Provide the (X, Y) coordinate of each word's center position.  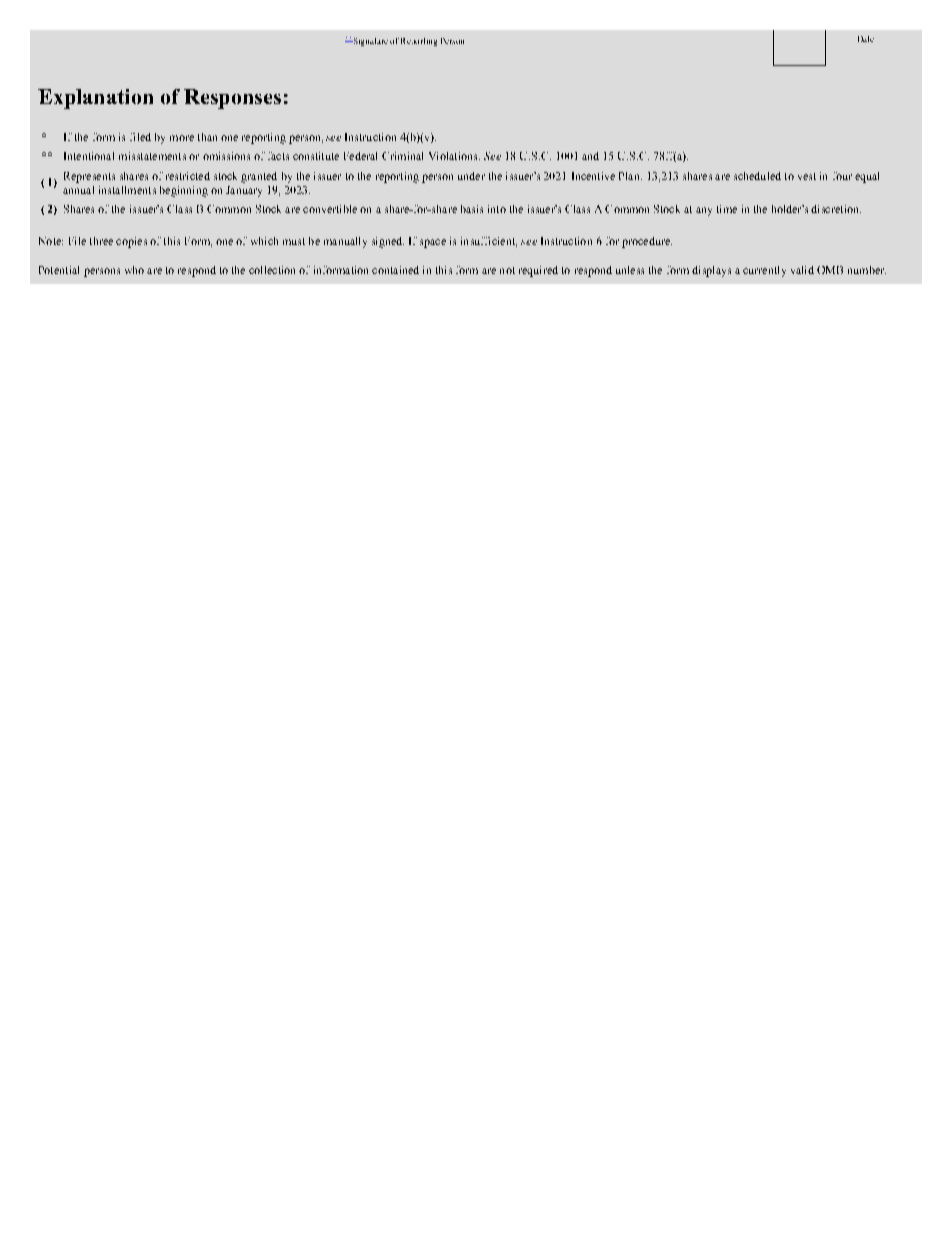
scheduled (757, 176)
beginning (184, 191)
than (207, 137)
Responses (232, 99)
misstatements (152, 156)
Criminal (402, 156)
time (727, 209)
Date (866, 39)
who (134, 270)
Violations (454, 156)
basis (472, 209)
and (590, 156)
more (182, 138)
